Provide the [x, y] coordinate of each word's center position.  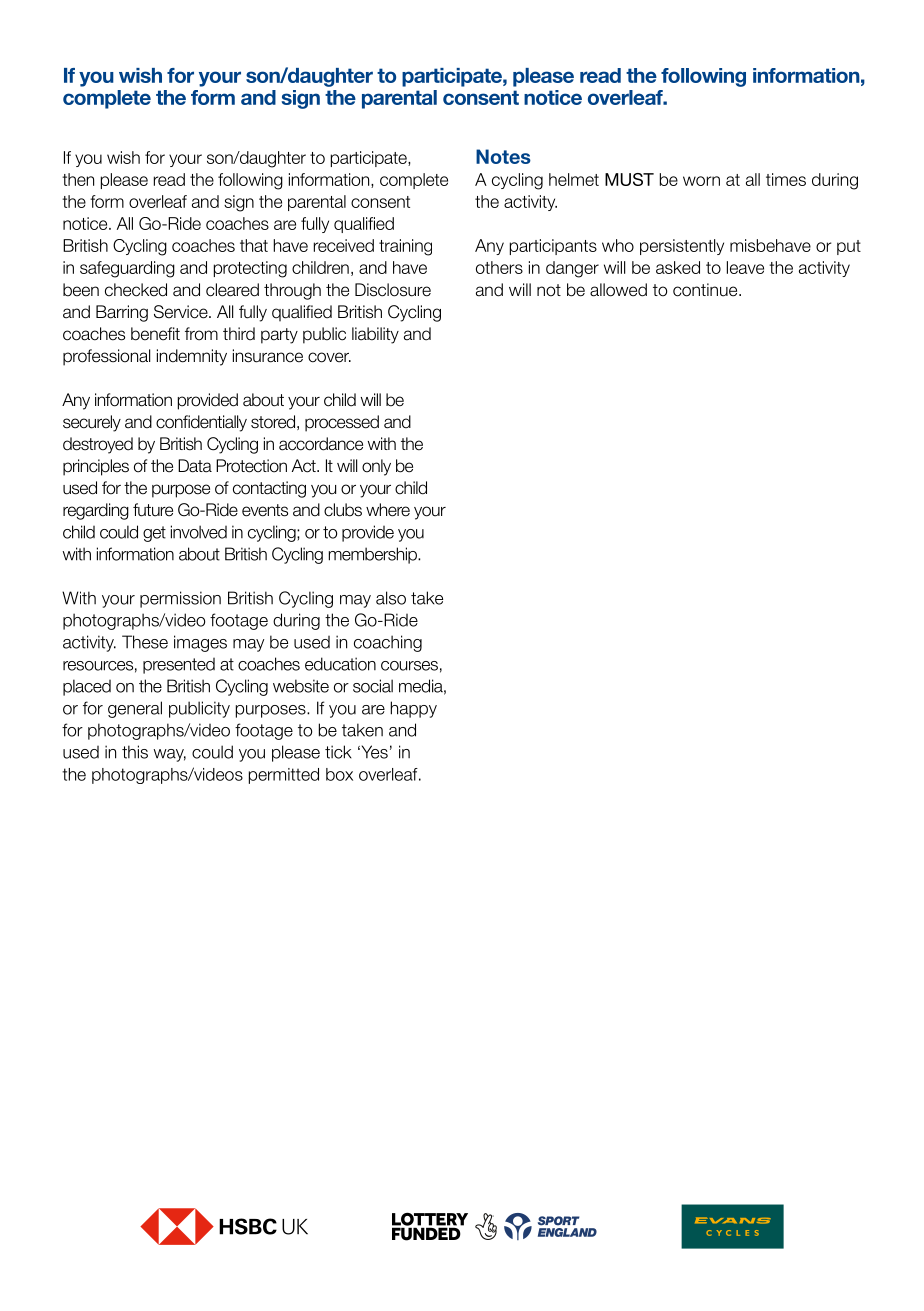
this [135, 752]
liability [375, 335]
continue [706, 290]
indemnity [192, 357]
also [391, 598]
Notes [503, 156]
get [154, 534]
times [786, 179]
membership [374, 555]
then [78, 179]
